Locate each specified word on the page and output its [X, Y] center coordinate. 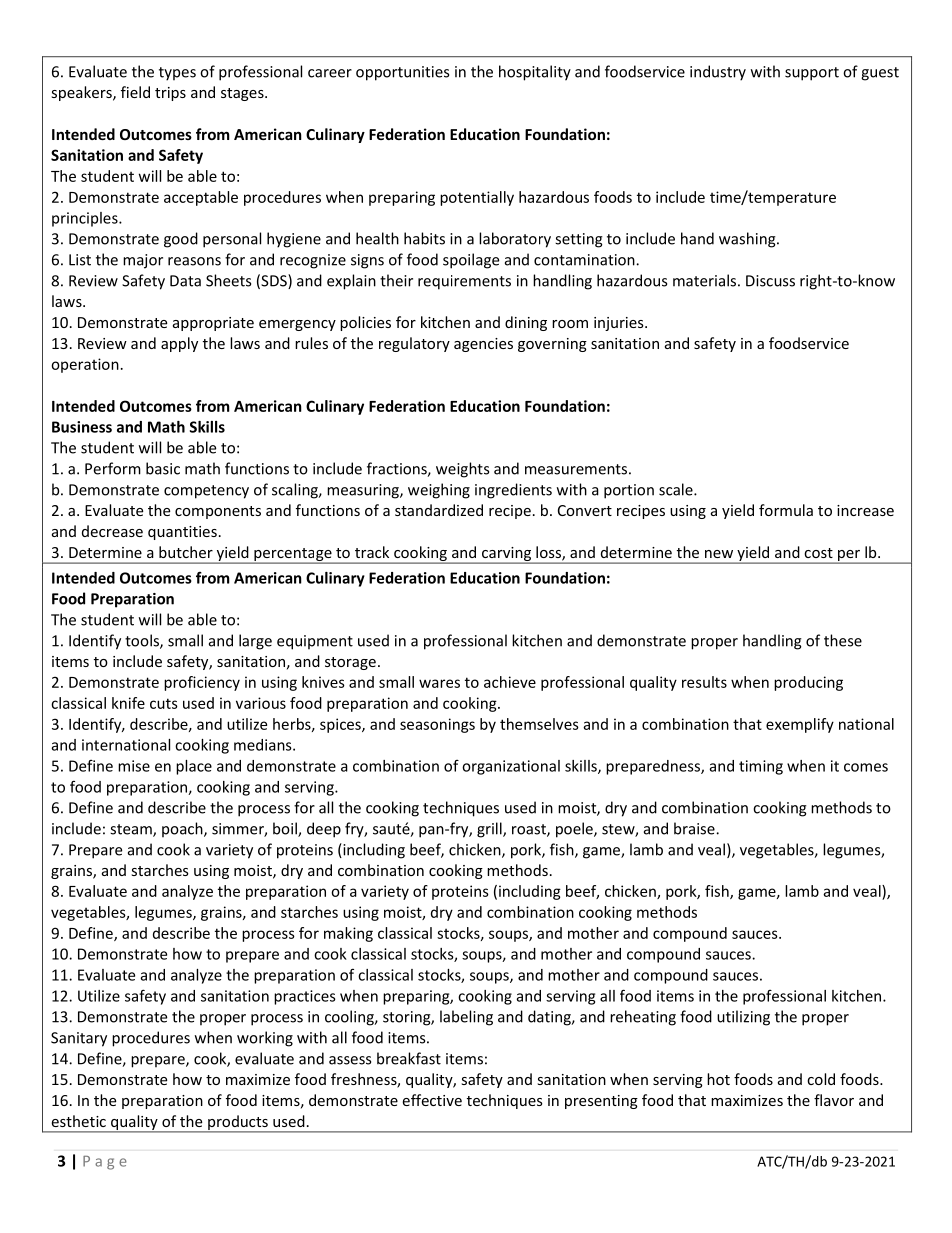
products [238, 1123]
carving [506, 555]
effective [432, 1100]
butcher [186, 552]
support [812, 74]
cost [818, 553]
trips [170, 94]
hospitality [535, 73]
